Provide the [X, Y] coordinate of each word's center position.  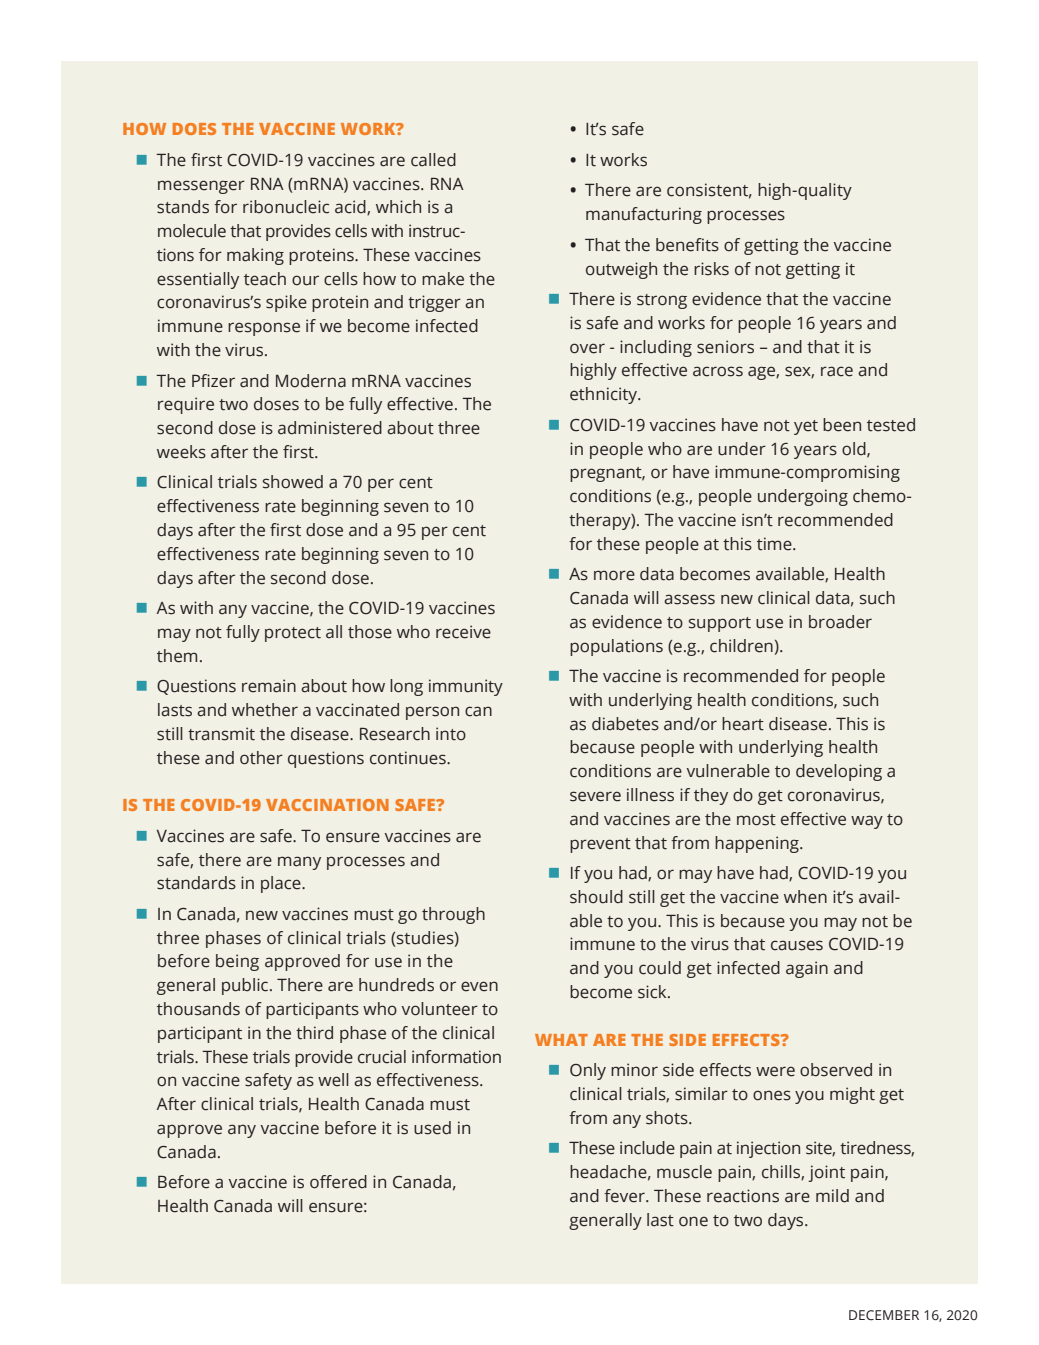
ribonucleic [286, 207]
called [433, 160]
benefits [687, 245]
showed [293, 482]
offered [338, 1182]
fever [625, 1196]
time [775, 544]
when [805, 897]
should [596, 897]
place [282, 884]
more [614, 575]
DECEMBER [884, 1315]
